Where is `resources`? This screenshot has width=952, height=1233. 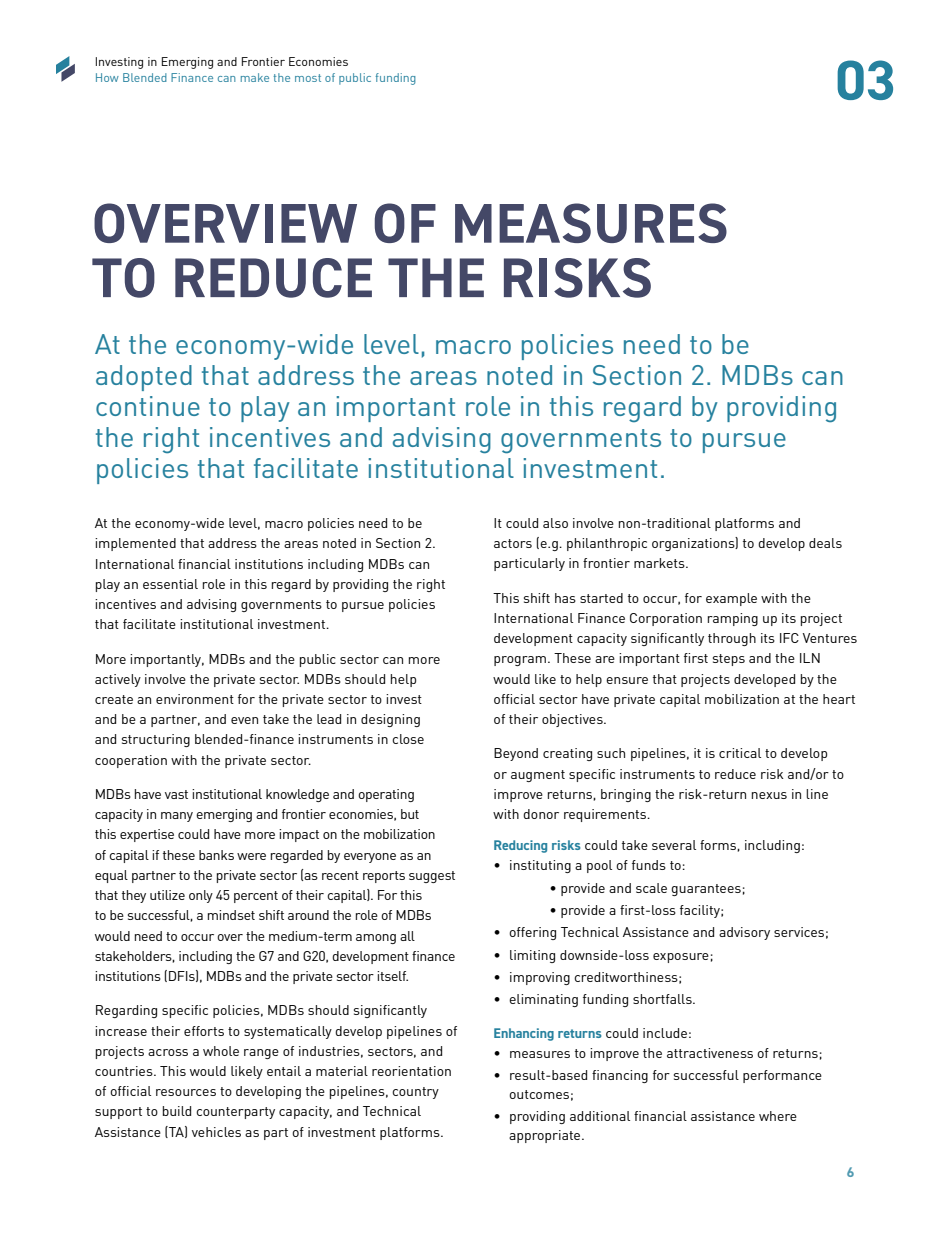 resources is located at coordinates (186, 1092).
